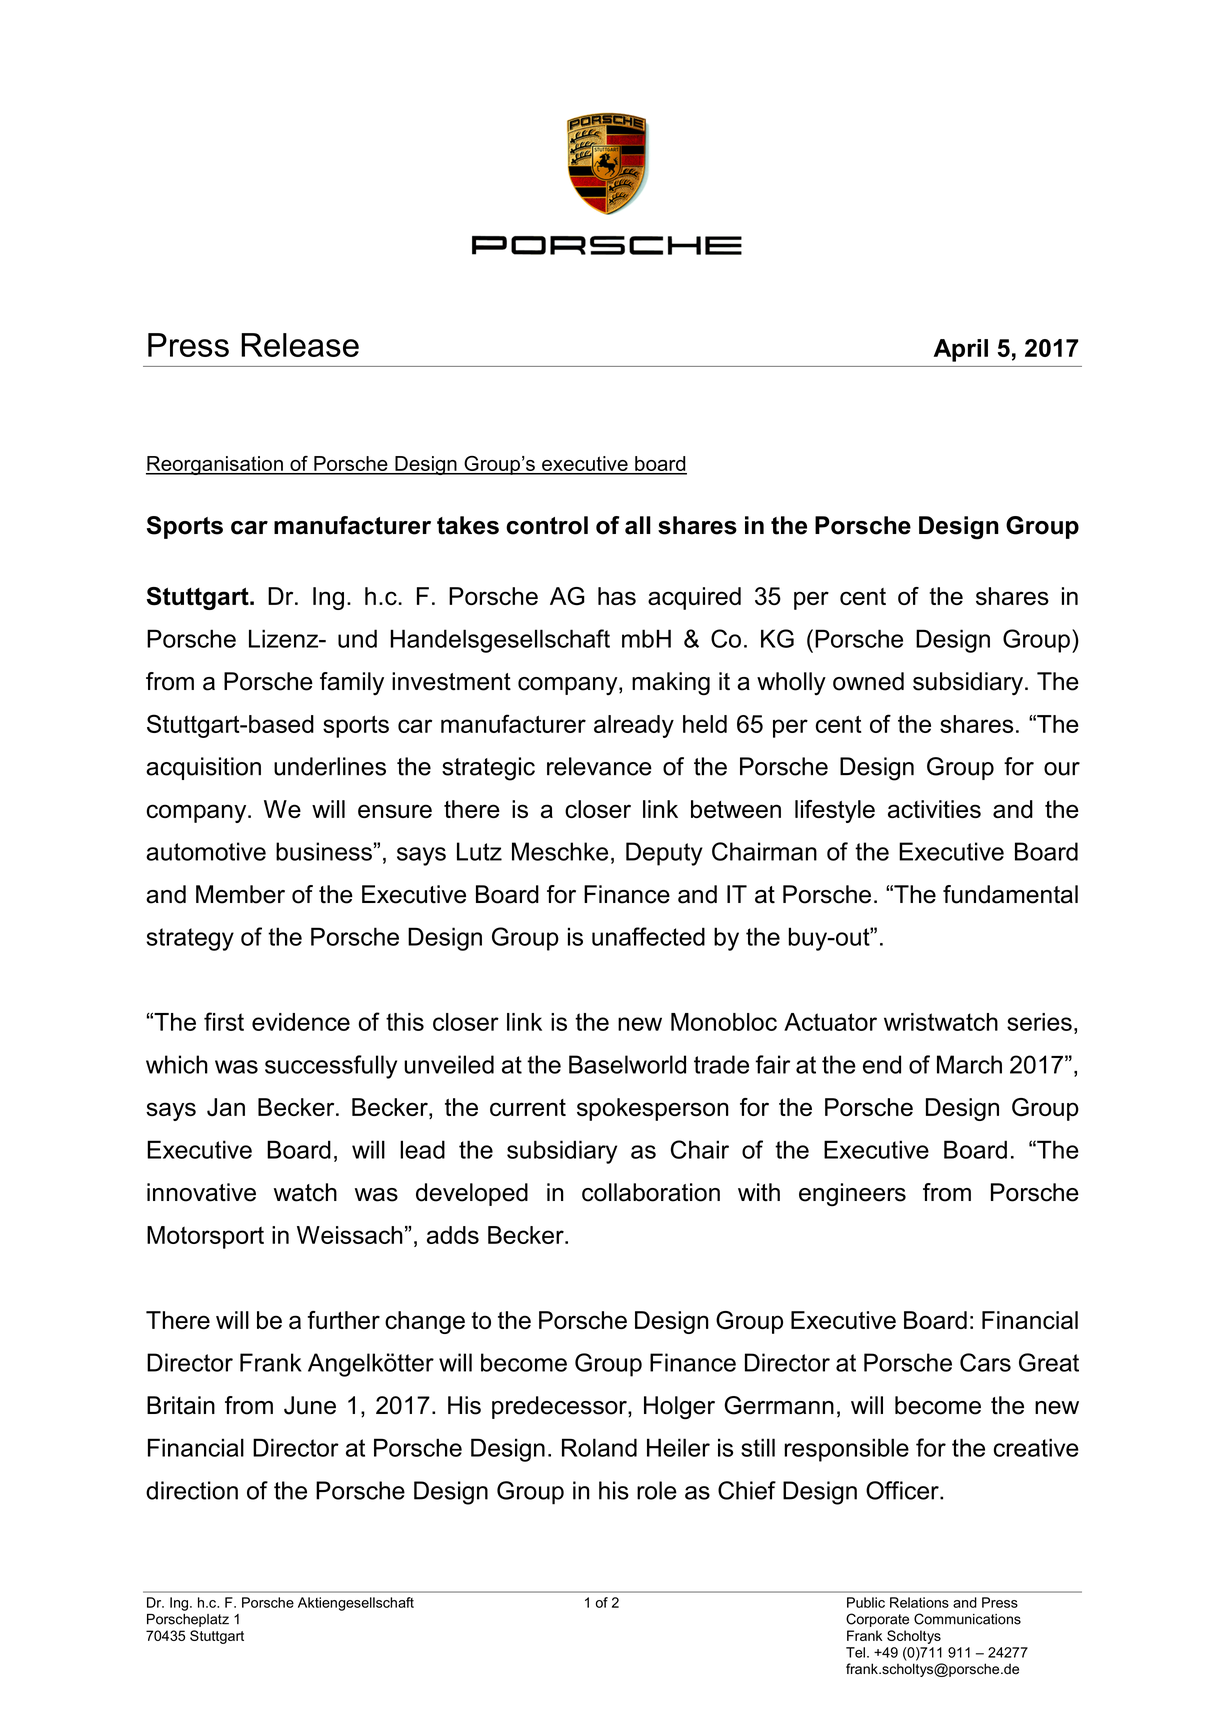  What do you see at coordinates (638, 525) in the screenshot?
I see `all` at bounding box center [638, 525].
